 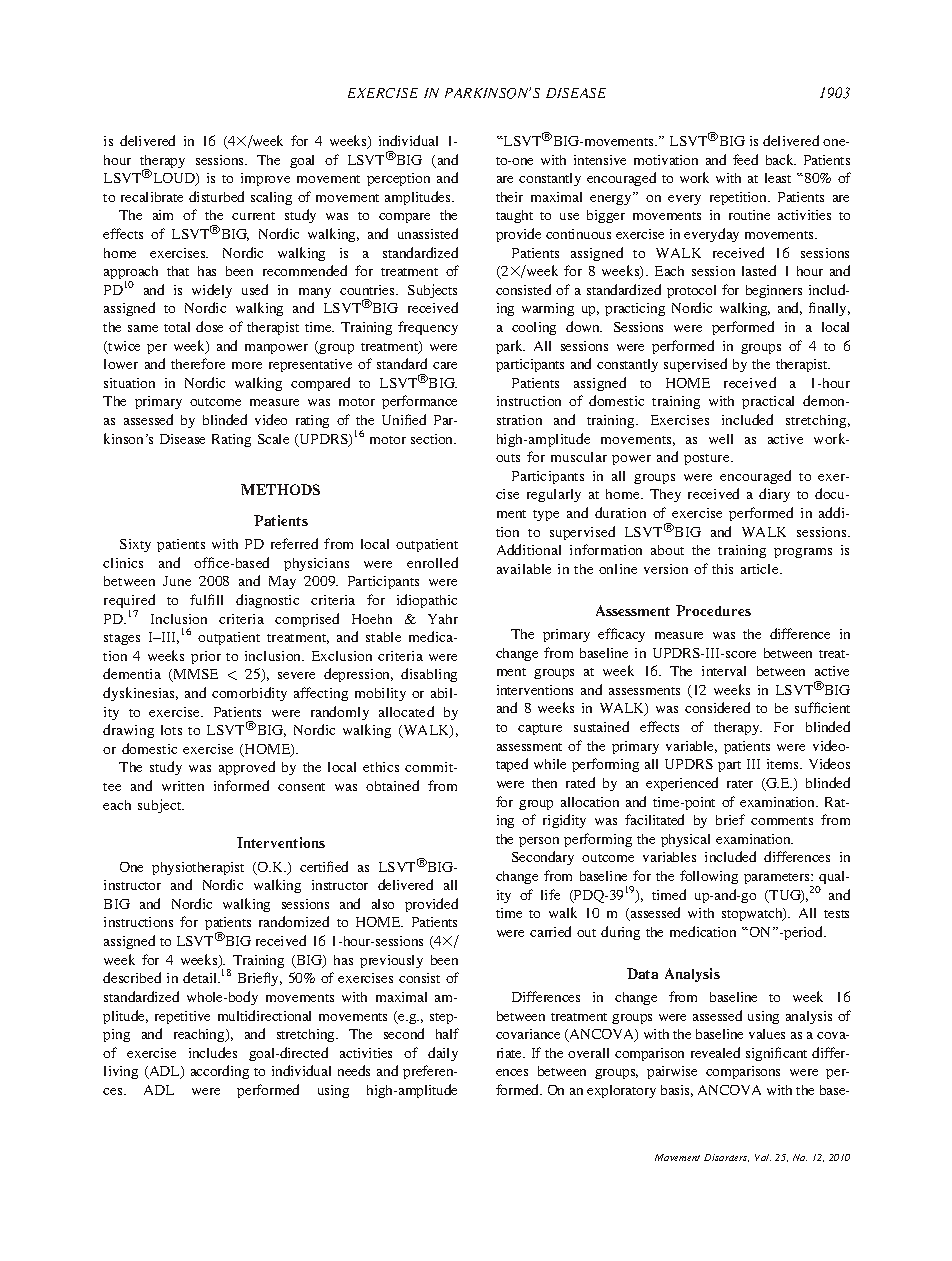 I want to click on prior, so click(x=206, y=657).
